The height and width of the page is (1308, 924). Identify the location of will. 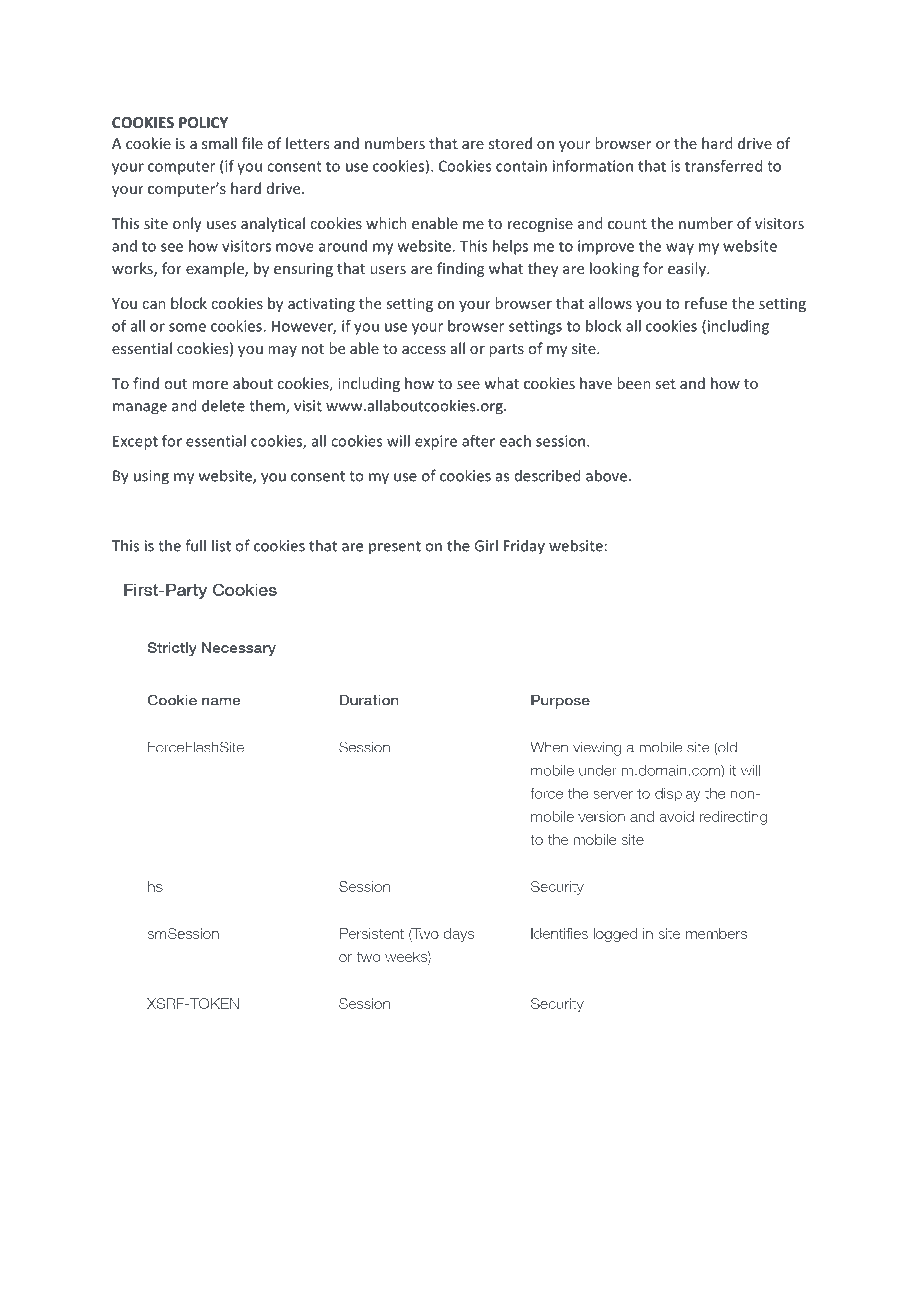
(398, 441).
